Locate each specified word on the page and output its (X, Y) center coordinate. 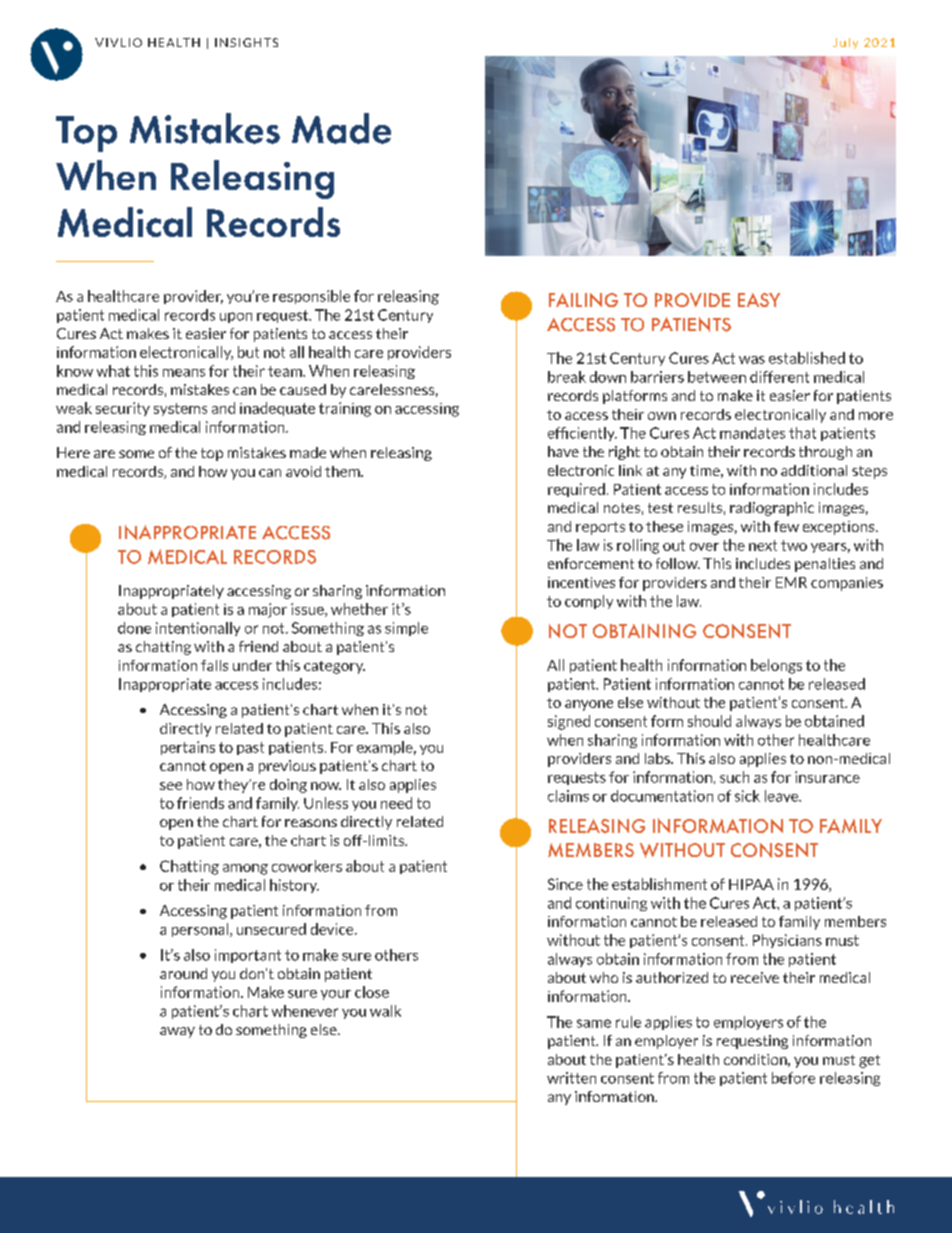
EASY (759, 300)
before (793, 1078)
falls (214, 665)
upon (236, 317)
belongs (776, 666)
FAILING (583, 300)
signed (569, 722)
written (571, 1078)
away (177, 1032)
